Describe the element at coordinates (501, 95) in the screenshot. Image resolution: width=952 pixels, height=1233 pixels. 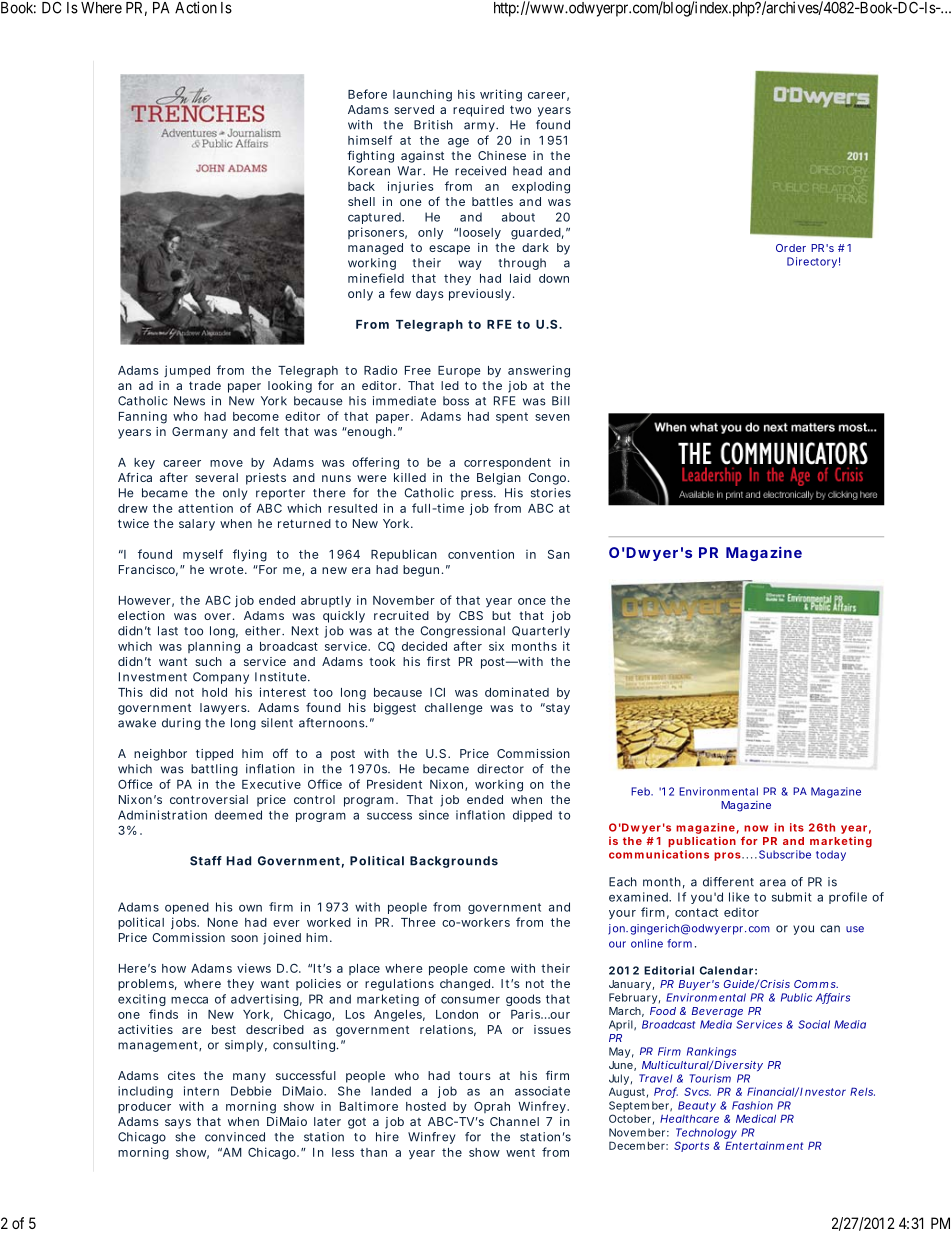
I see `writing` at that location.
